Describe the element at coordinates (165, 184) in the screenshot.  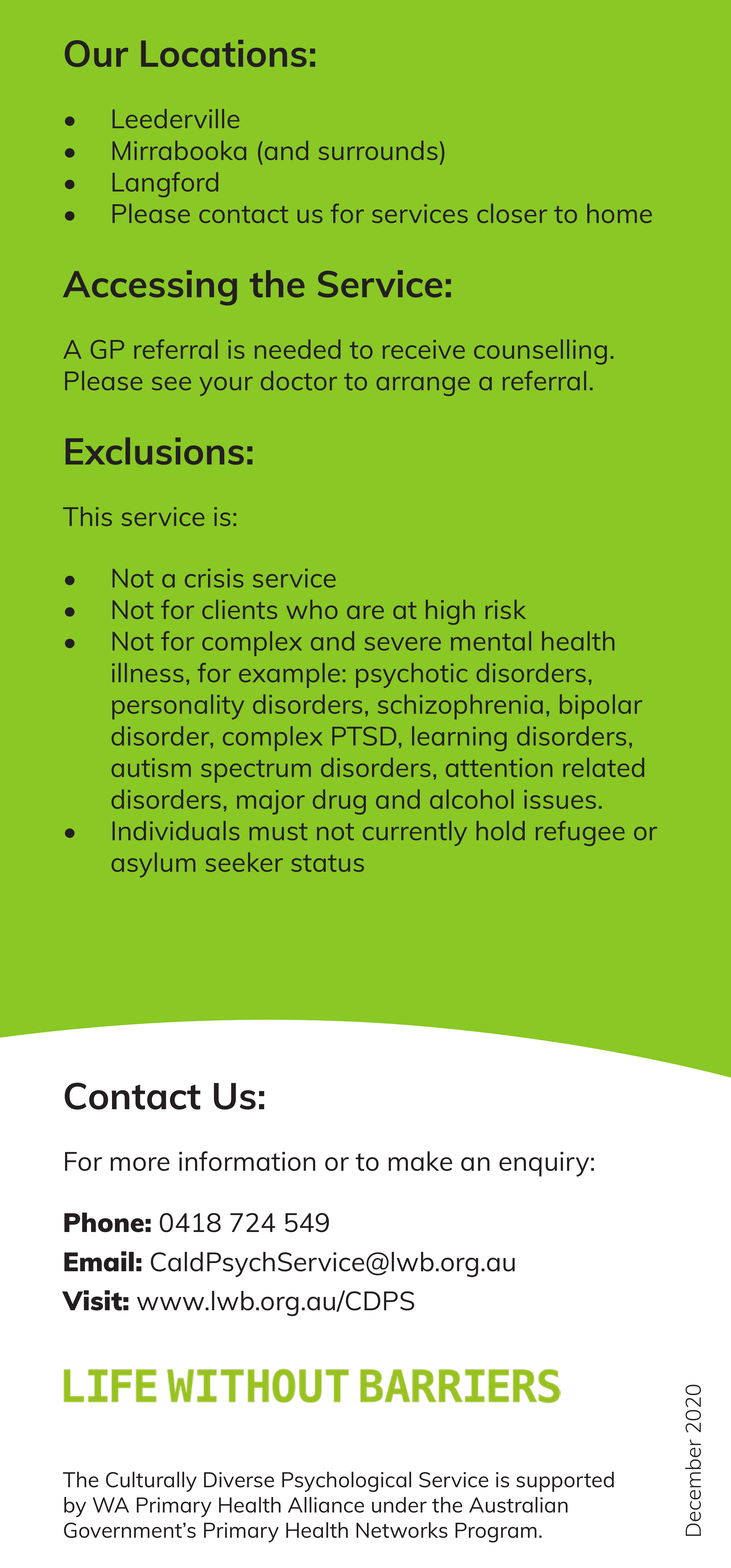
I see `Langford` at that location.
